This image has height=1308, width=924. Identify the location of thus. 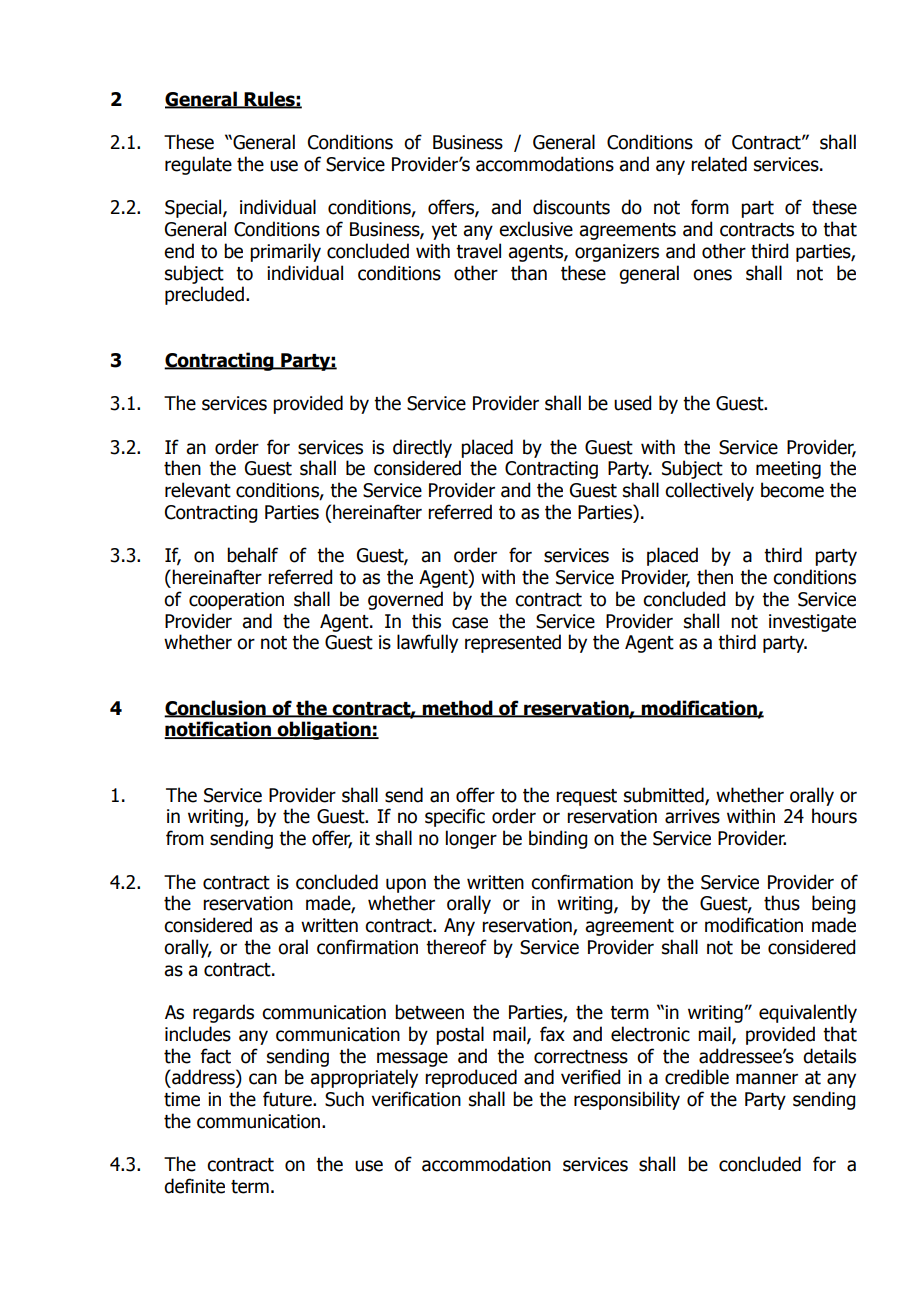
(782, 903).
